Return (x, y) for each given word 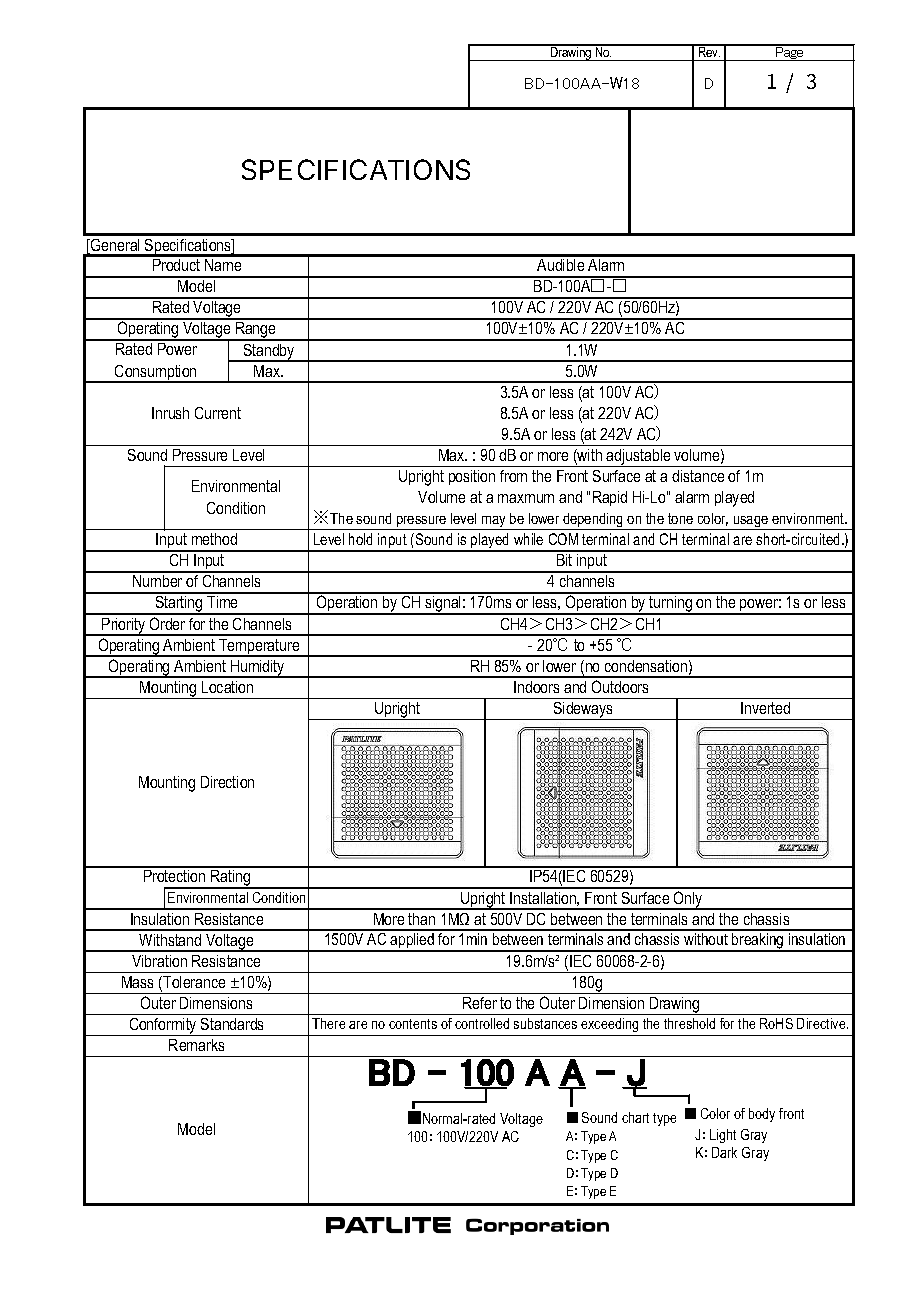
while (528, 539)
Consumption (156, 374)
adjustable (639, 458)
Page (790, 53)
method (214, 539)
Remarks (196, 1045)
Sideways (584, 711)
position (472, 477)
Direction (227, 782)
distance (698, 476)
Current (218, 413)
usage (751, 523)
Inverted (765, 708)
